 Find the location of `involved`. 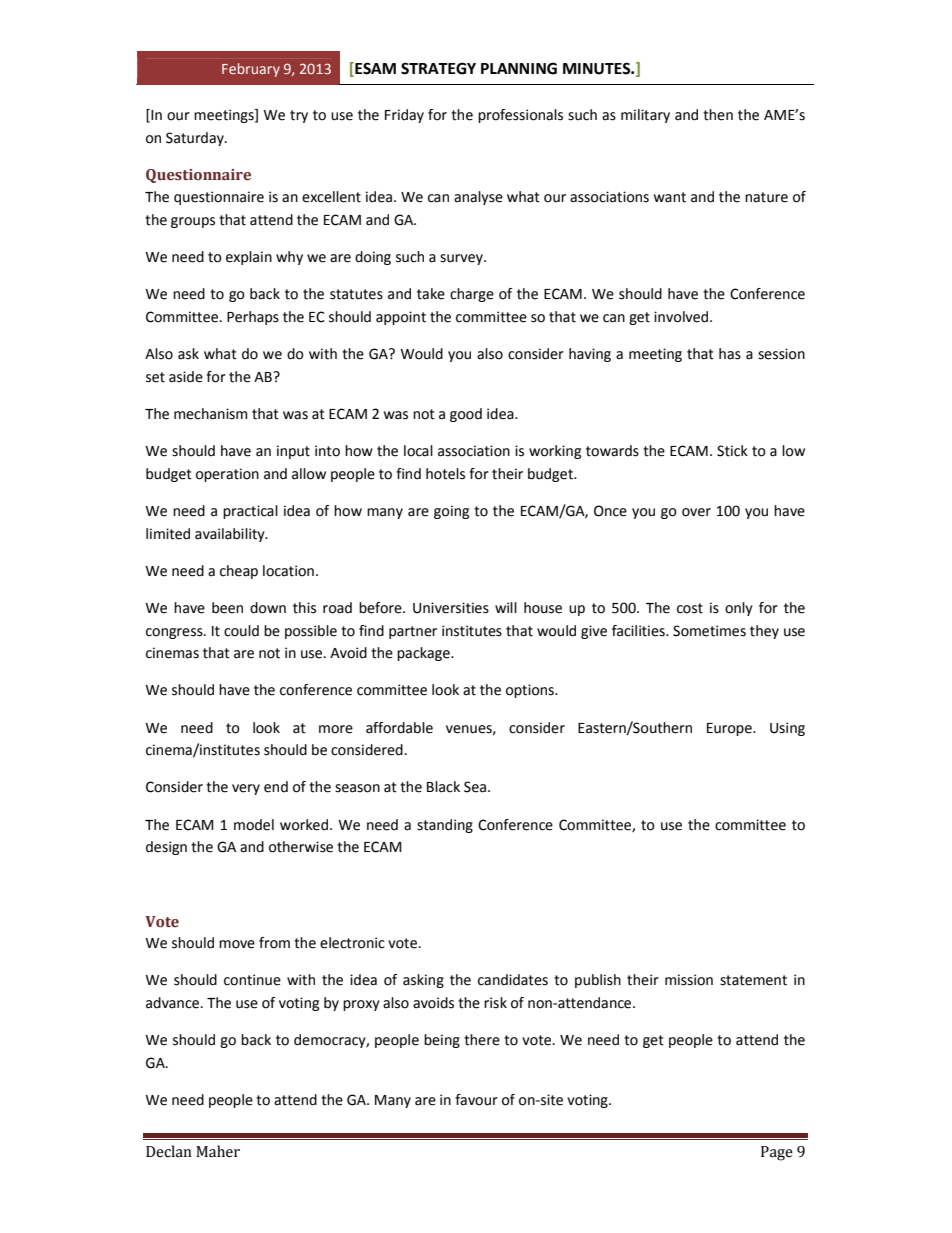

involved is located at coordinates (682, 317).
